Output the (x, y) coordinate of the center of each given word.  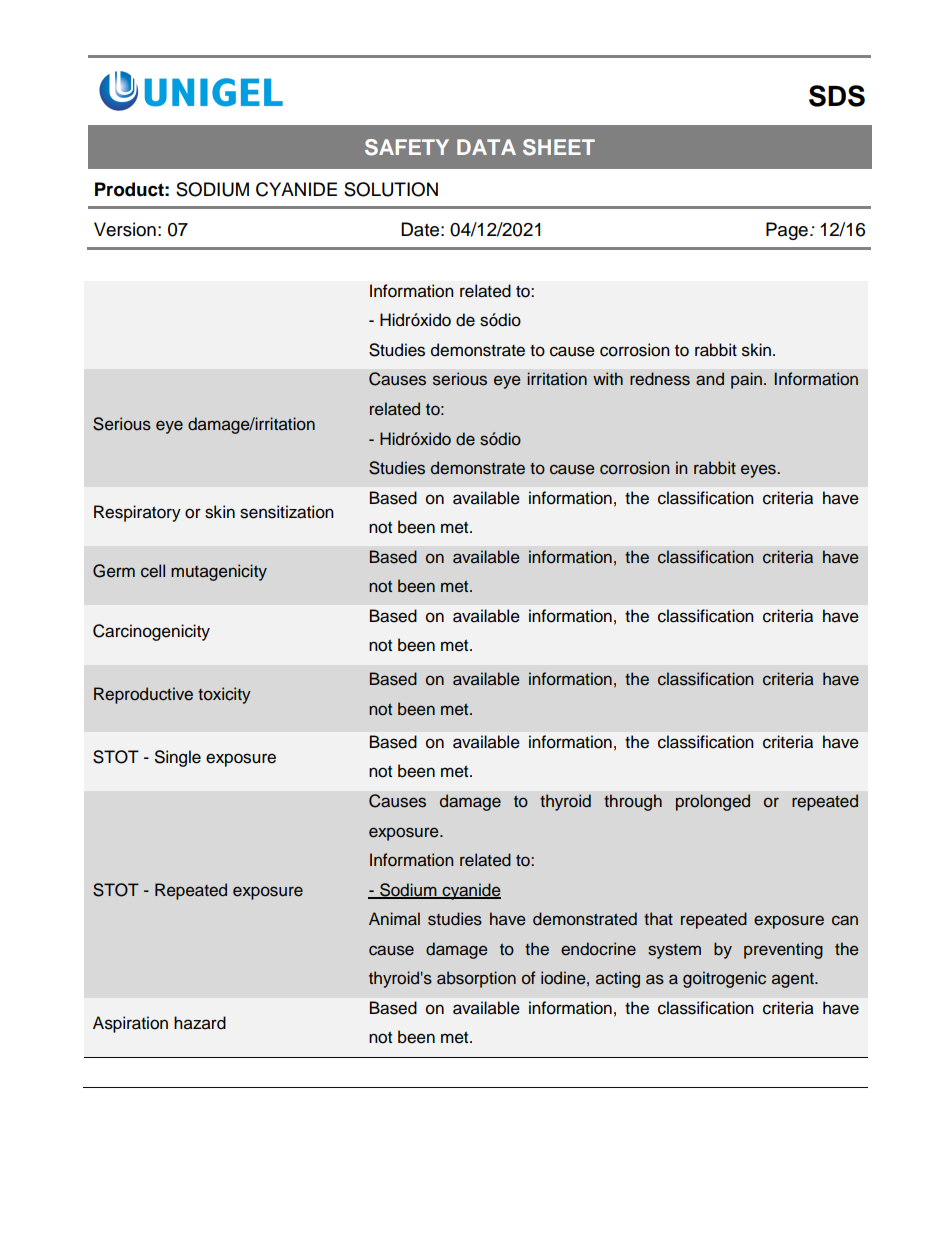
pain (746, 380)
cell (153, 571)
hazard (200, 1023)
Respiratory (137, 513)
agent (794, 980)
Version (125, 229)
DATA (486, 147)
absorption (476, 979)
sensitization (287, 512)
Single (178, 758)
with (608, 378)
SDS (837, 96)
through (633, 802)
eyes (759, 471)
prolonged (713, 802)
